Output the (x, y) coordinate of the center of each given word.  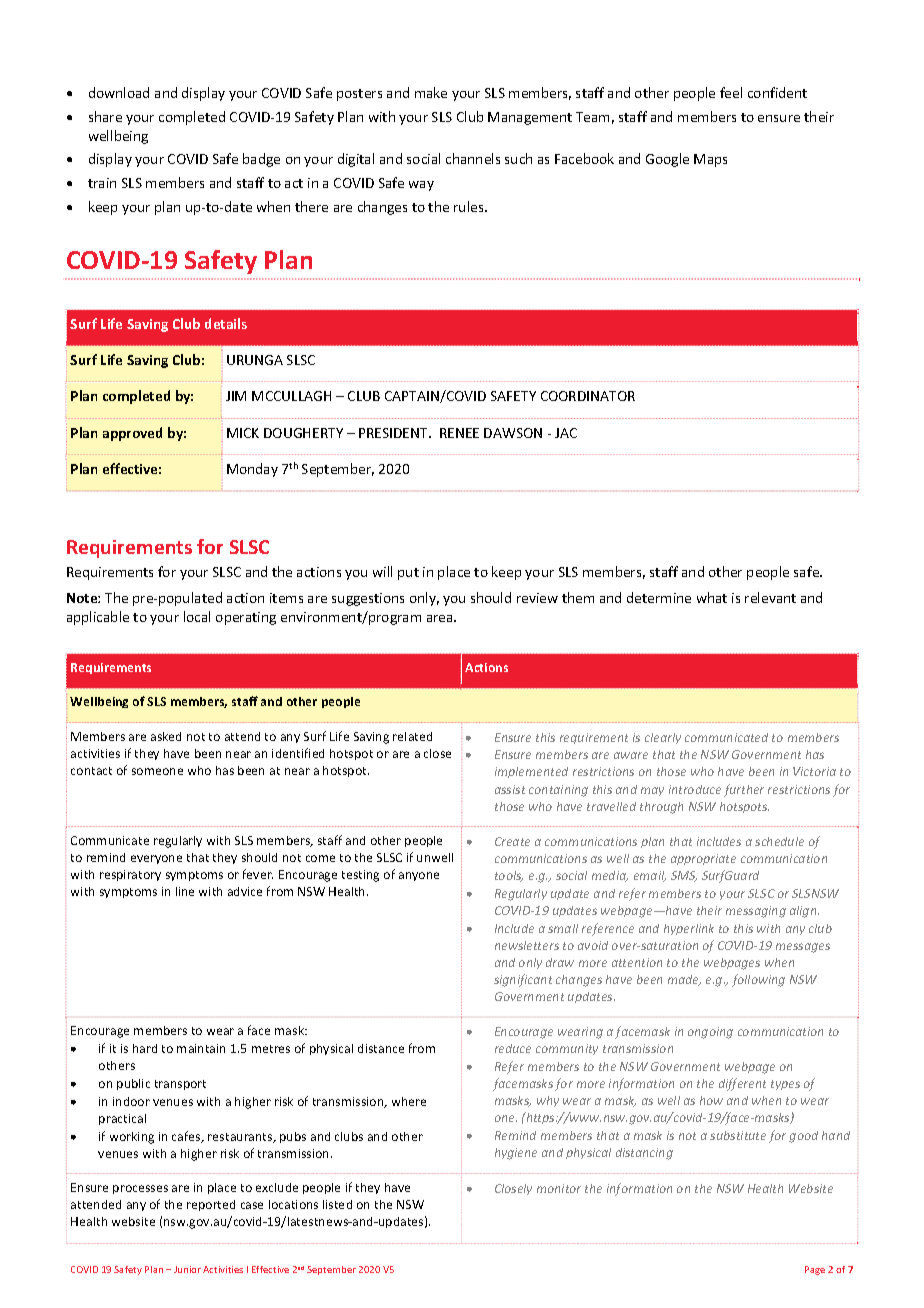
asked (166, 736)
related (412, 736)
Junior (187, 1269)
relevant (770, 597)
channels (473, 158)
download (119, 92)
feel (731, 92)
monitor (559, 1188)
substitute (738, 1135)
